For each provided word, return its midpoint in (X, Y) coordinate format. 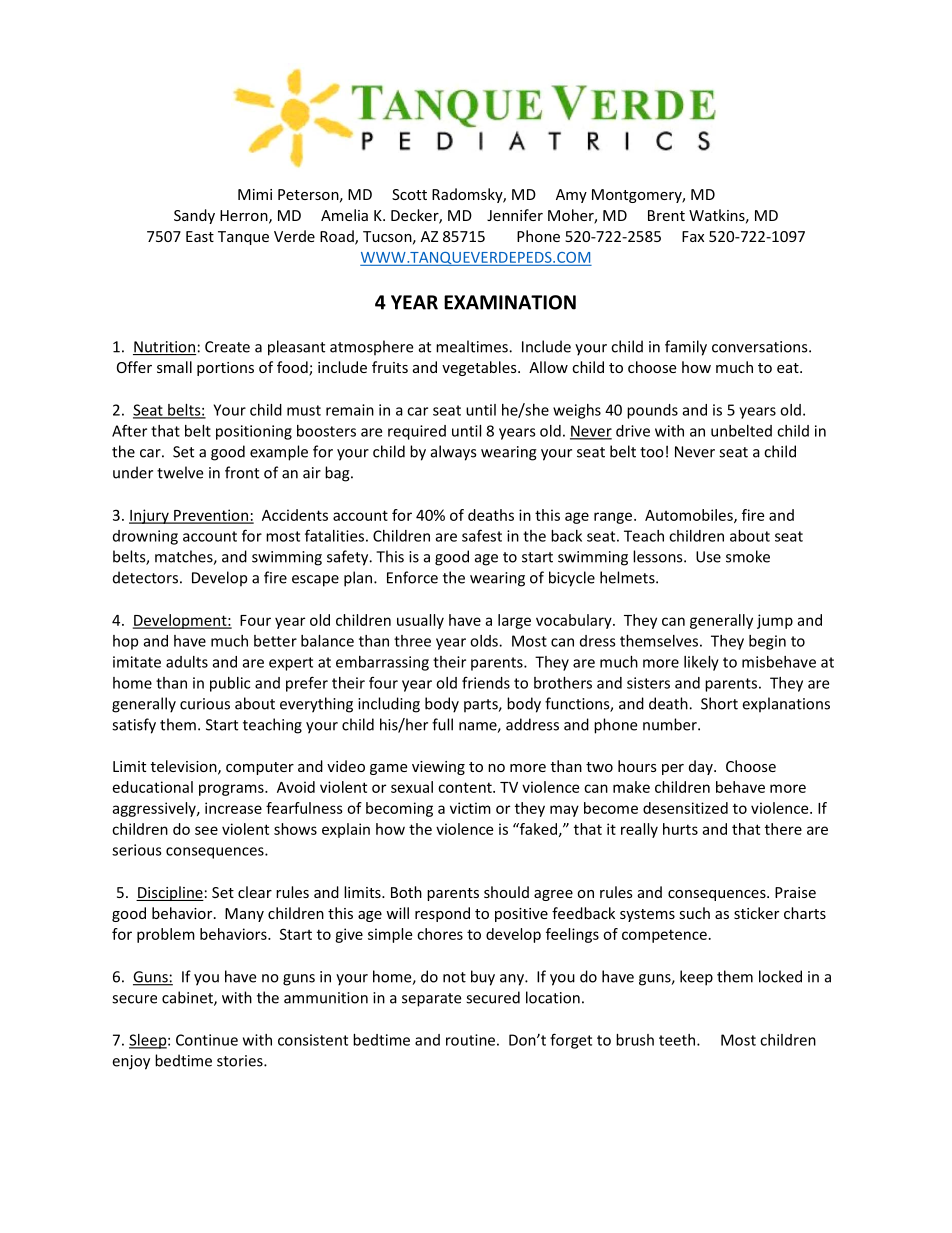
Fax (693, 236)
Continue (207, 1040)
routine (470, 1040)
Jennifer (515, 215)
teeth (678, 1040)
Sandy (194, 216)
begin (767, 642)
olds (485, 641)
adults (187, 662)
